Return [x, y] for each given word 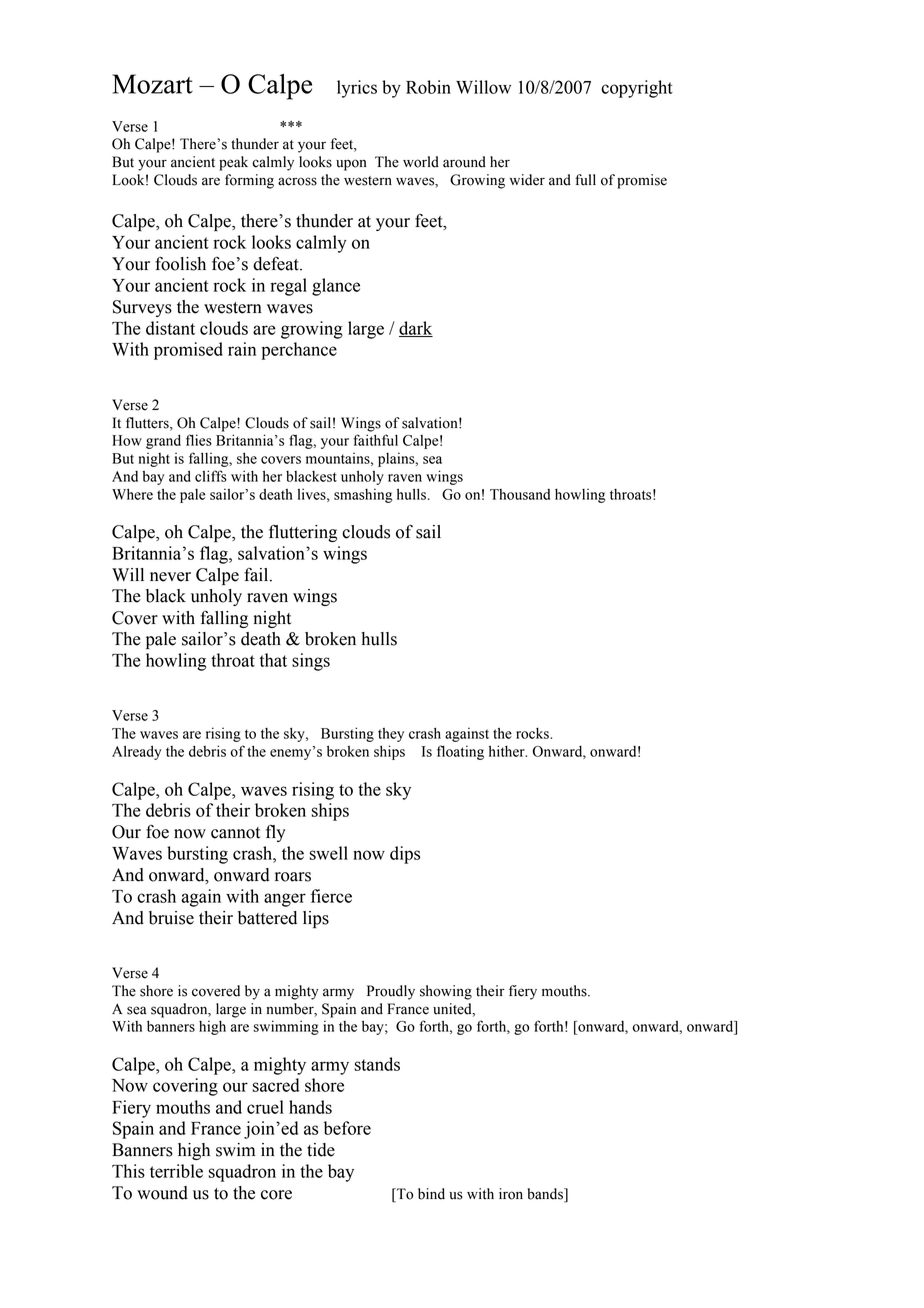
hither [508, 751]
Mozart [152, 84]
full [585, 180]
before [347, 1128]
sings [311, 662]
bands [546, 1195]
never [170, 577]
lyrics [357, 89]
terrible [176, 1171]
